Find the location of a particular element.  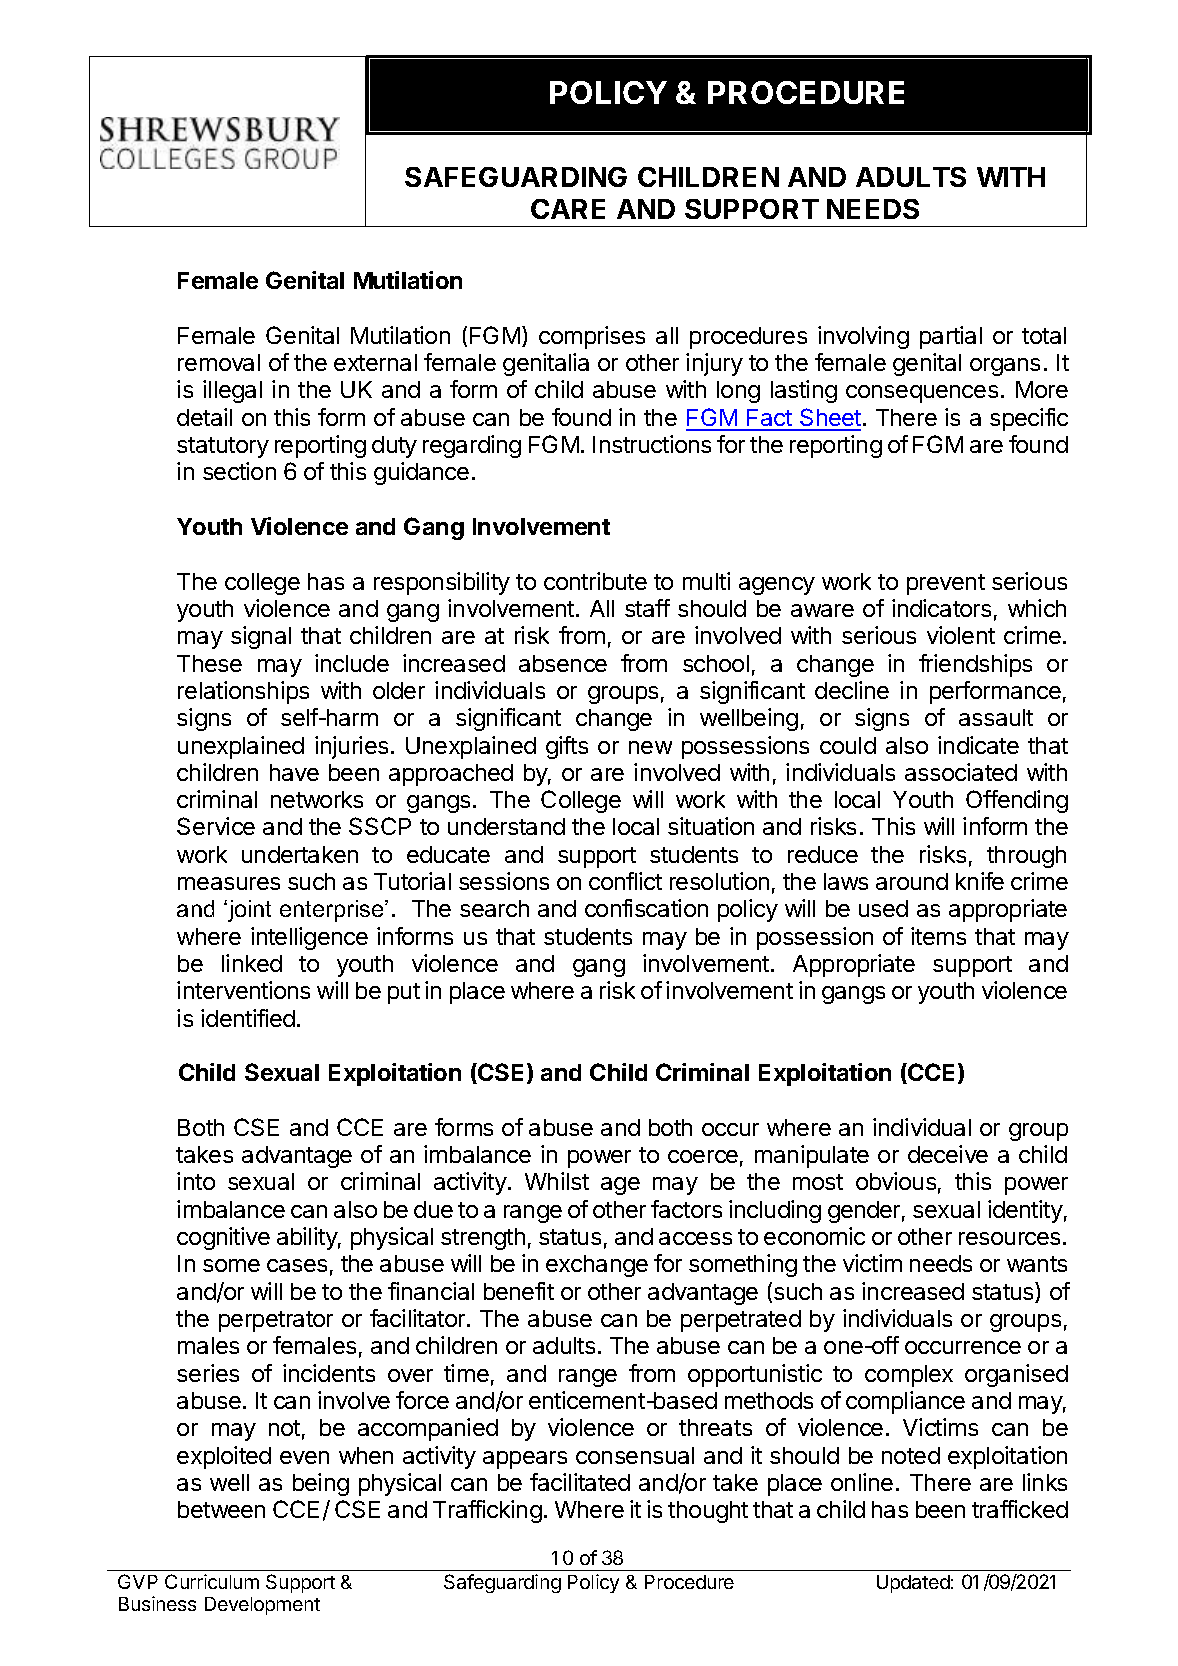

partial is located at coordinates (951, 337).
